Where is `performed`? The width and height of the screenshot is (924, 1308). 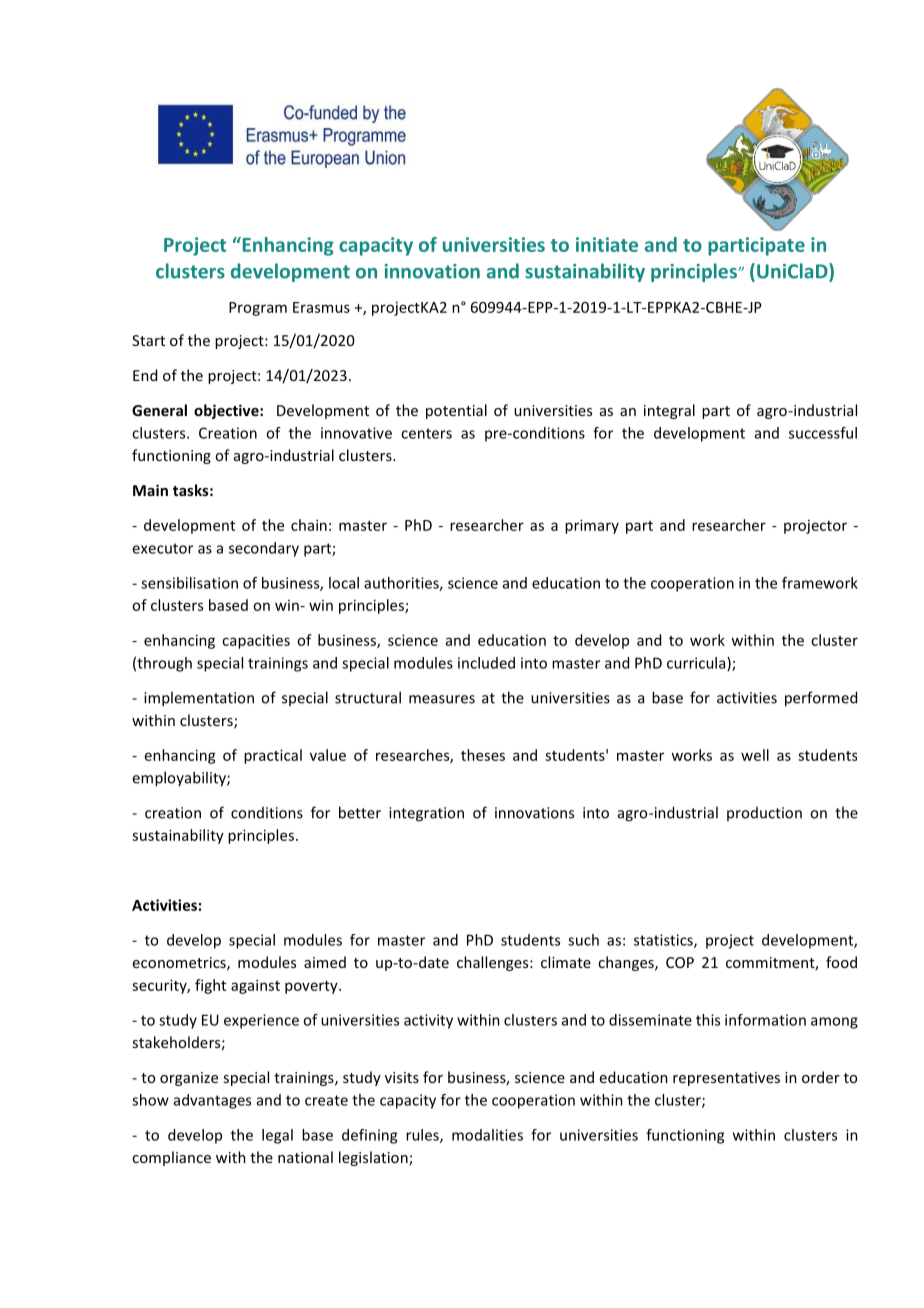
performed is located at coordinates (821, 699).
